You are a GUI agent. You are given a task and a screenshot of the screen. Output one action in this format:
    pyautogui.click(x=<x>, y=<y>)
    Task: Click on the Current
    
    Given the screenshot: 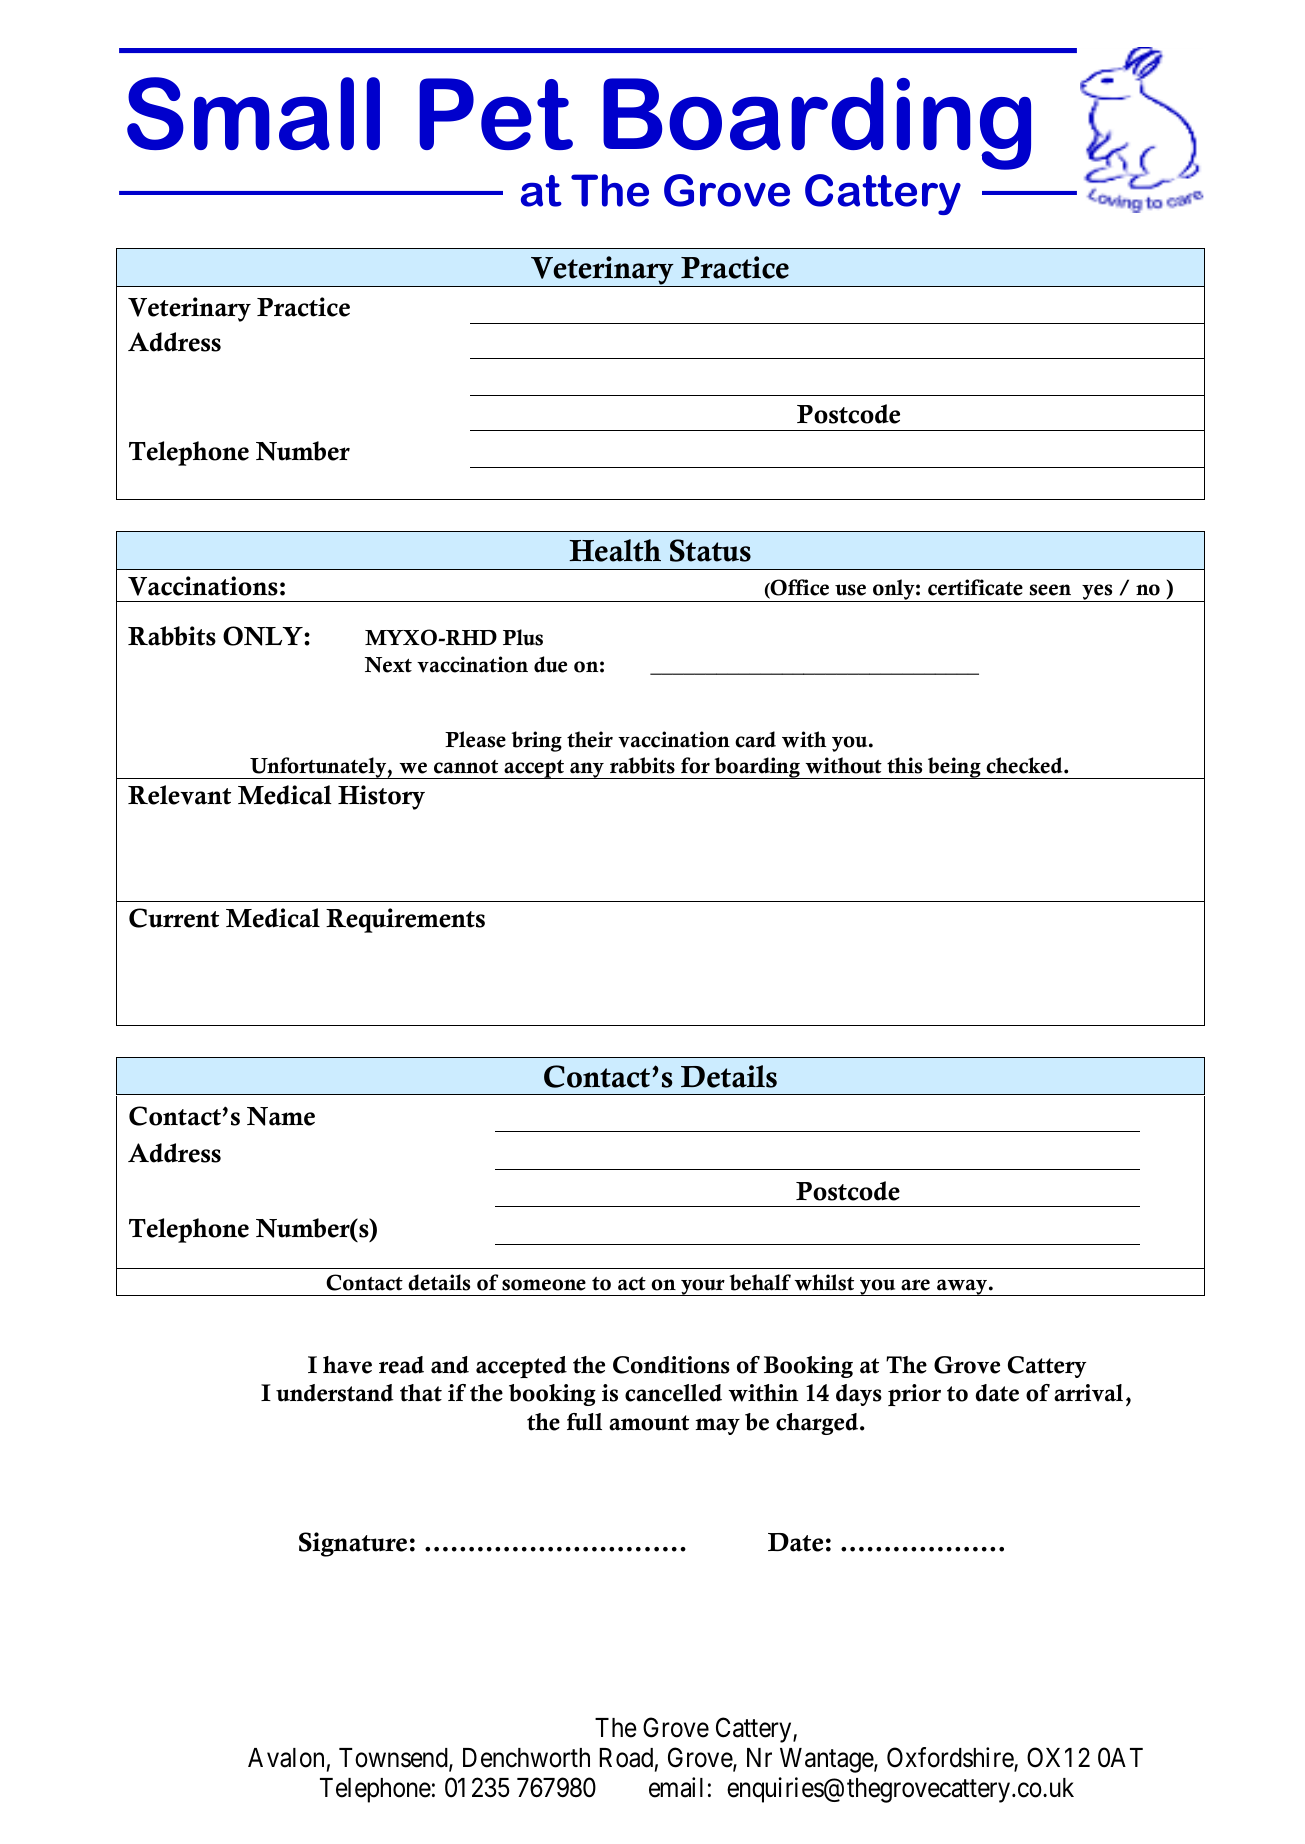 What is the action you would take?
    pyautogui.click(x=174, y=918)
